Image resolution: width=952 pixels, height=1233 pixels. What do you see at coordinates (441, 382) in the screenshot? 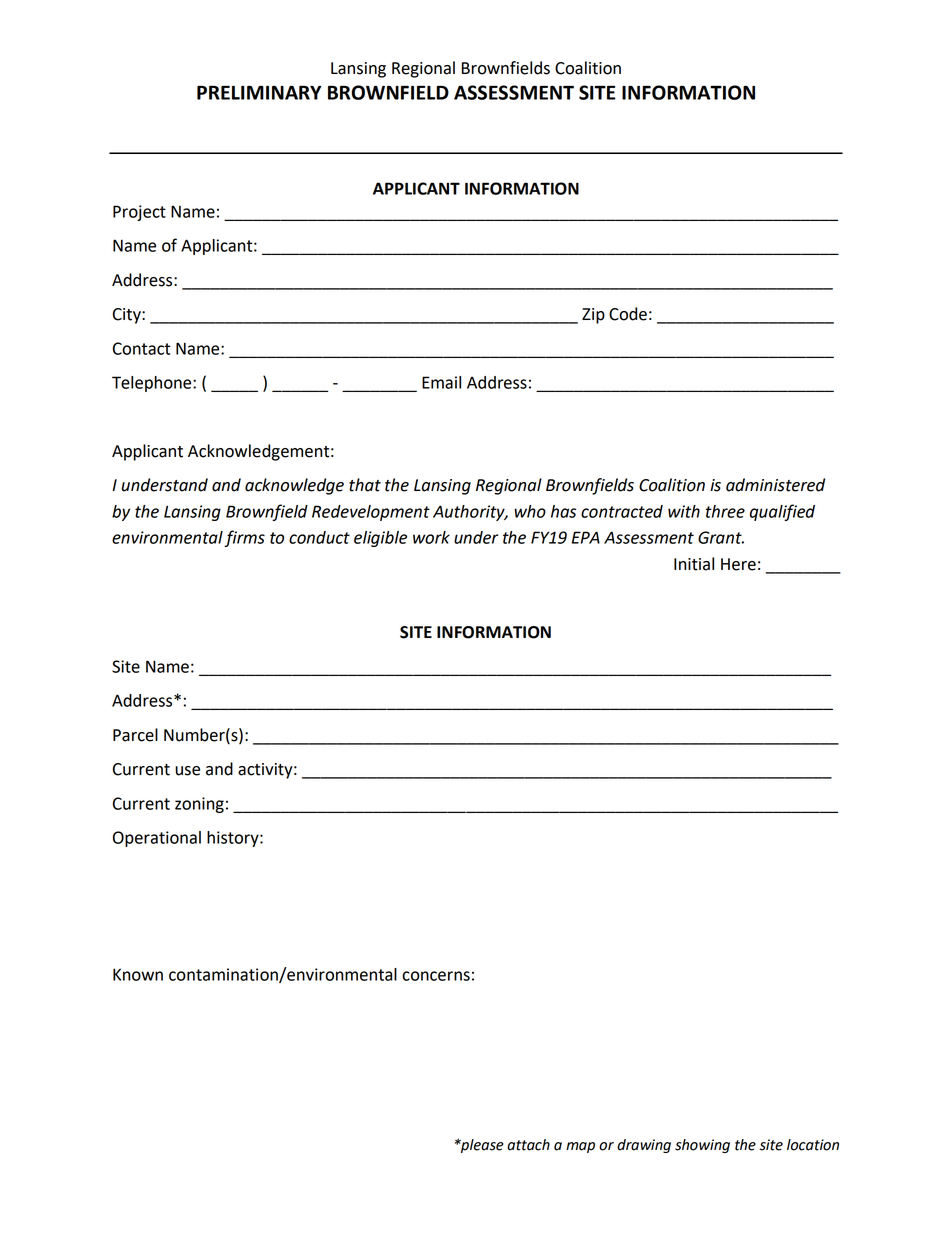
I see `Email` at bounding box center [441, 382].
